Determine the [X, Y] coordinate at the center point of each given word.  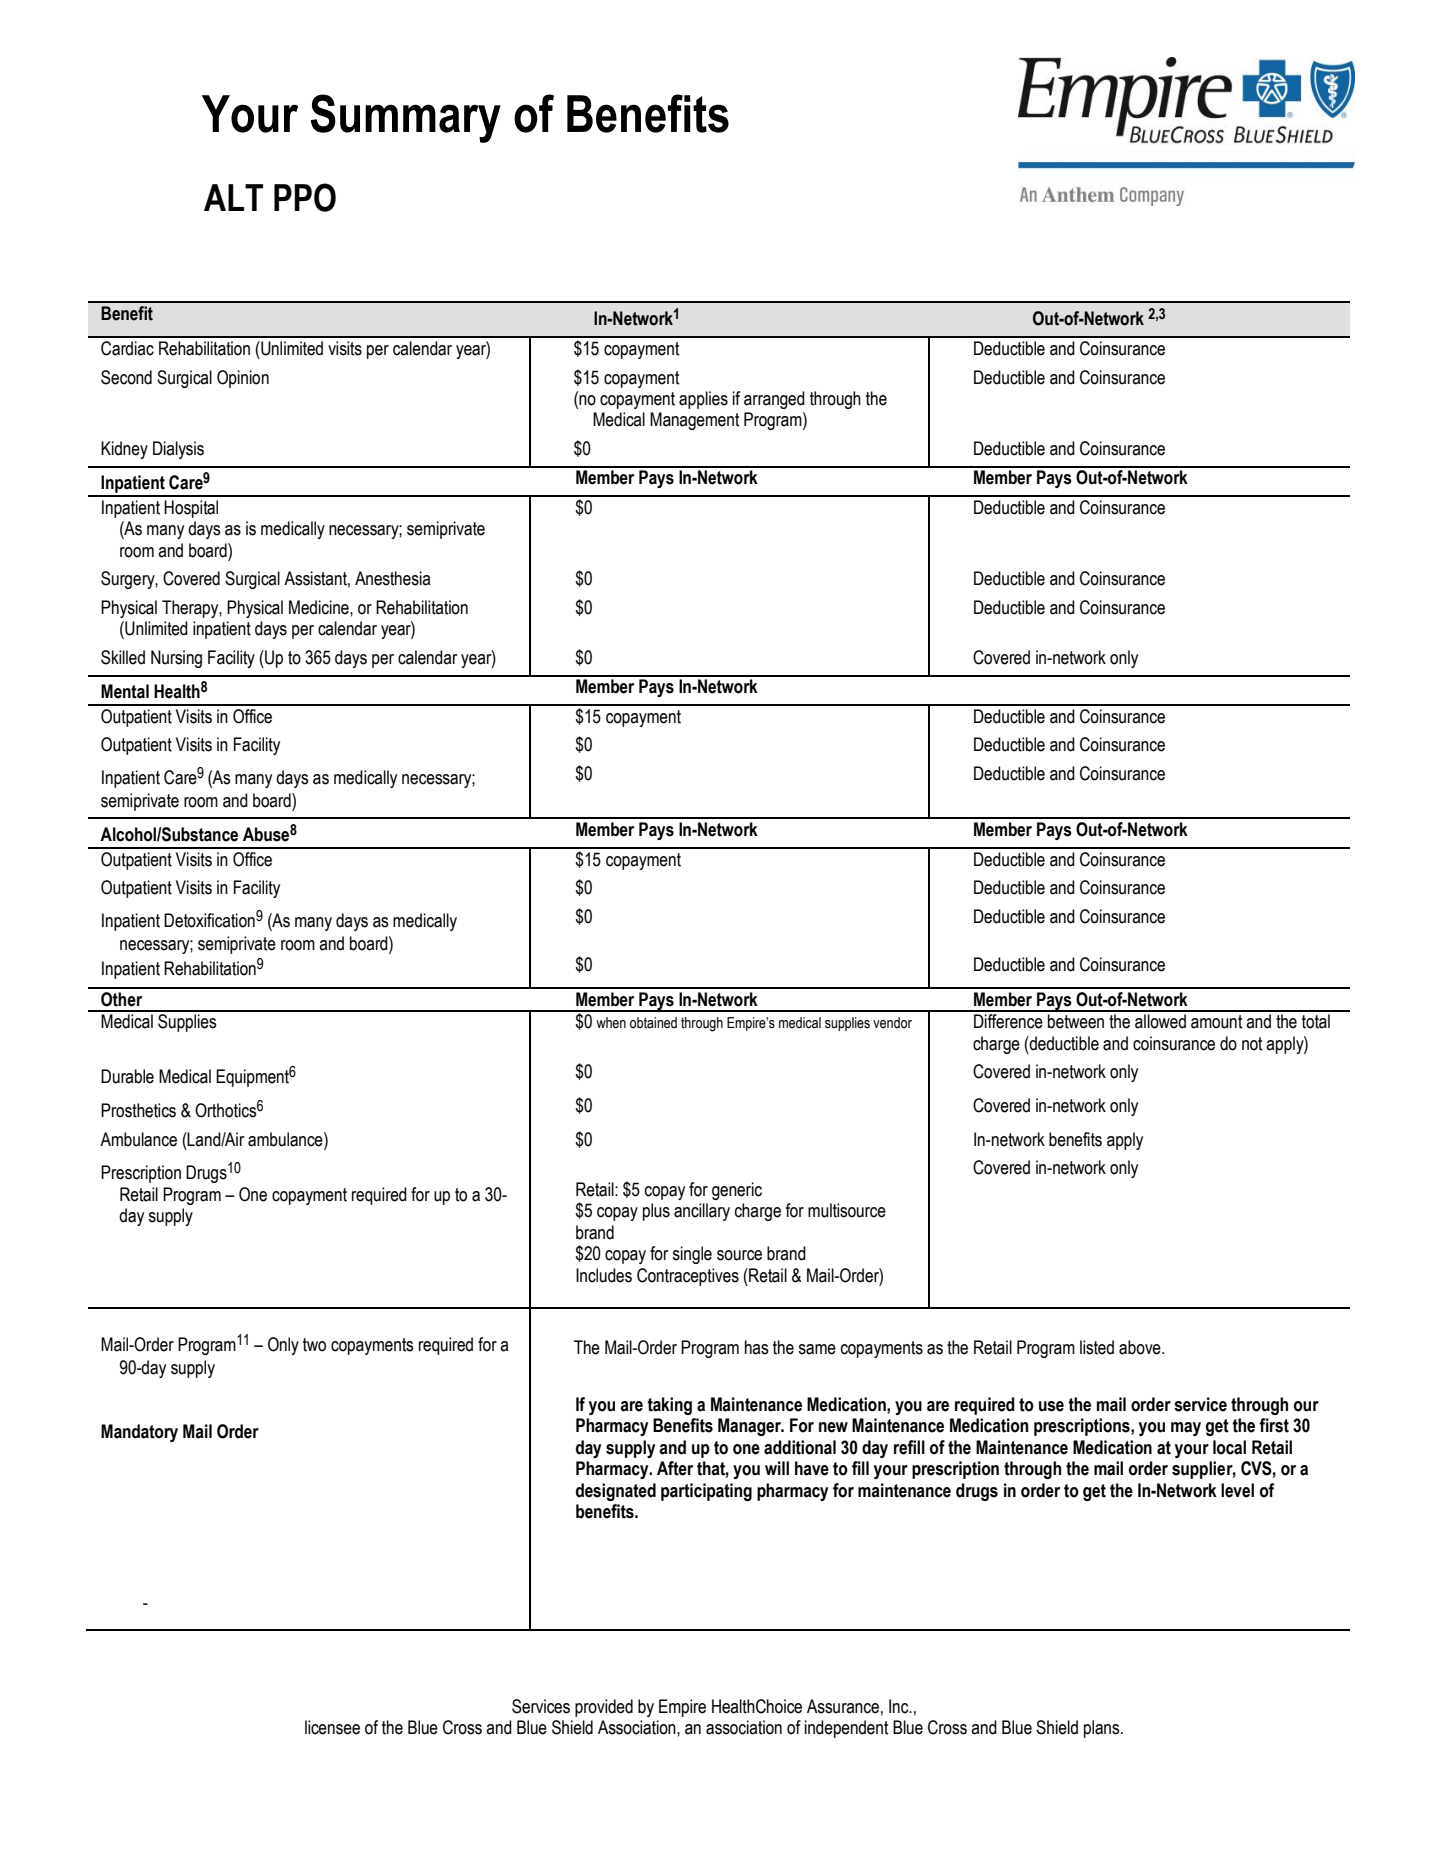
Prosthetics [138, 1110]
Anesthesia [392, 578]
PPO [305, 197]
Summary [406, 118]
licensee [332, 1727]
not [1252, 1044]
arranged [774, 400]
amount [1217, 1022]
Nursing [176, 659]
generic [737, 1191]
